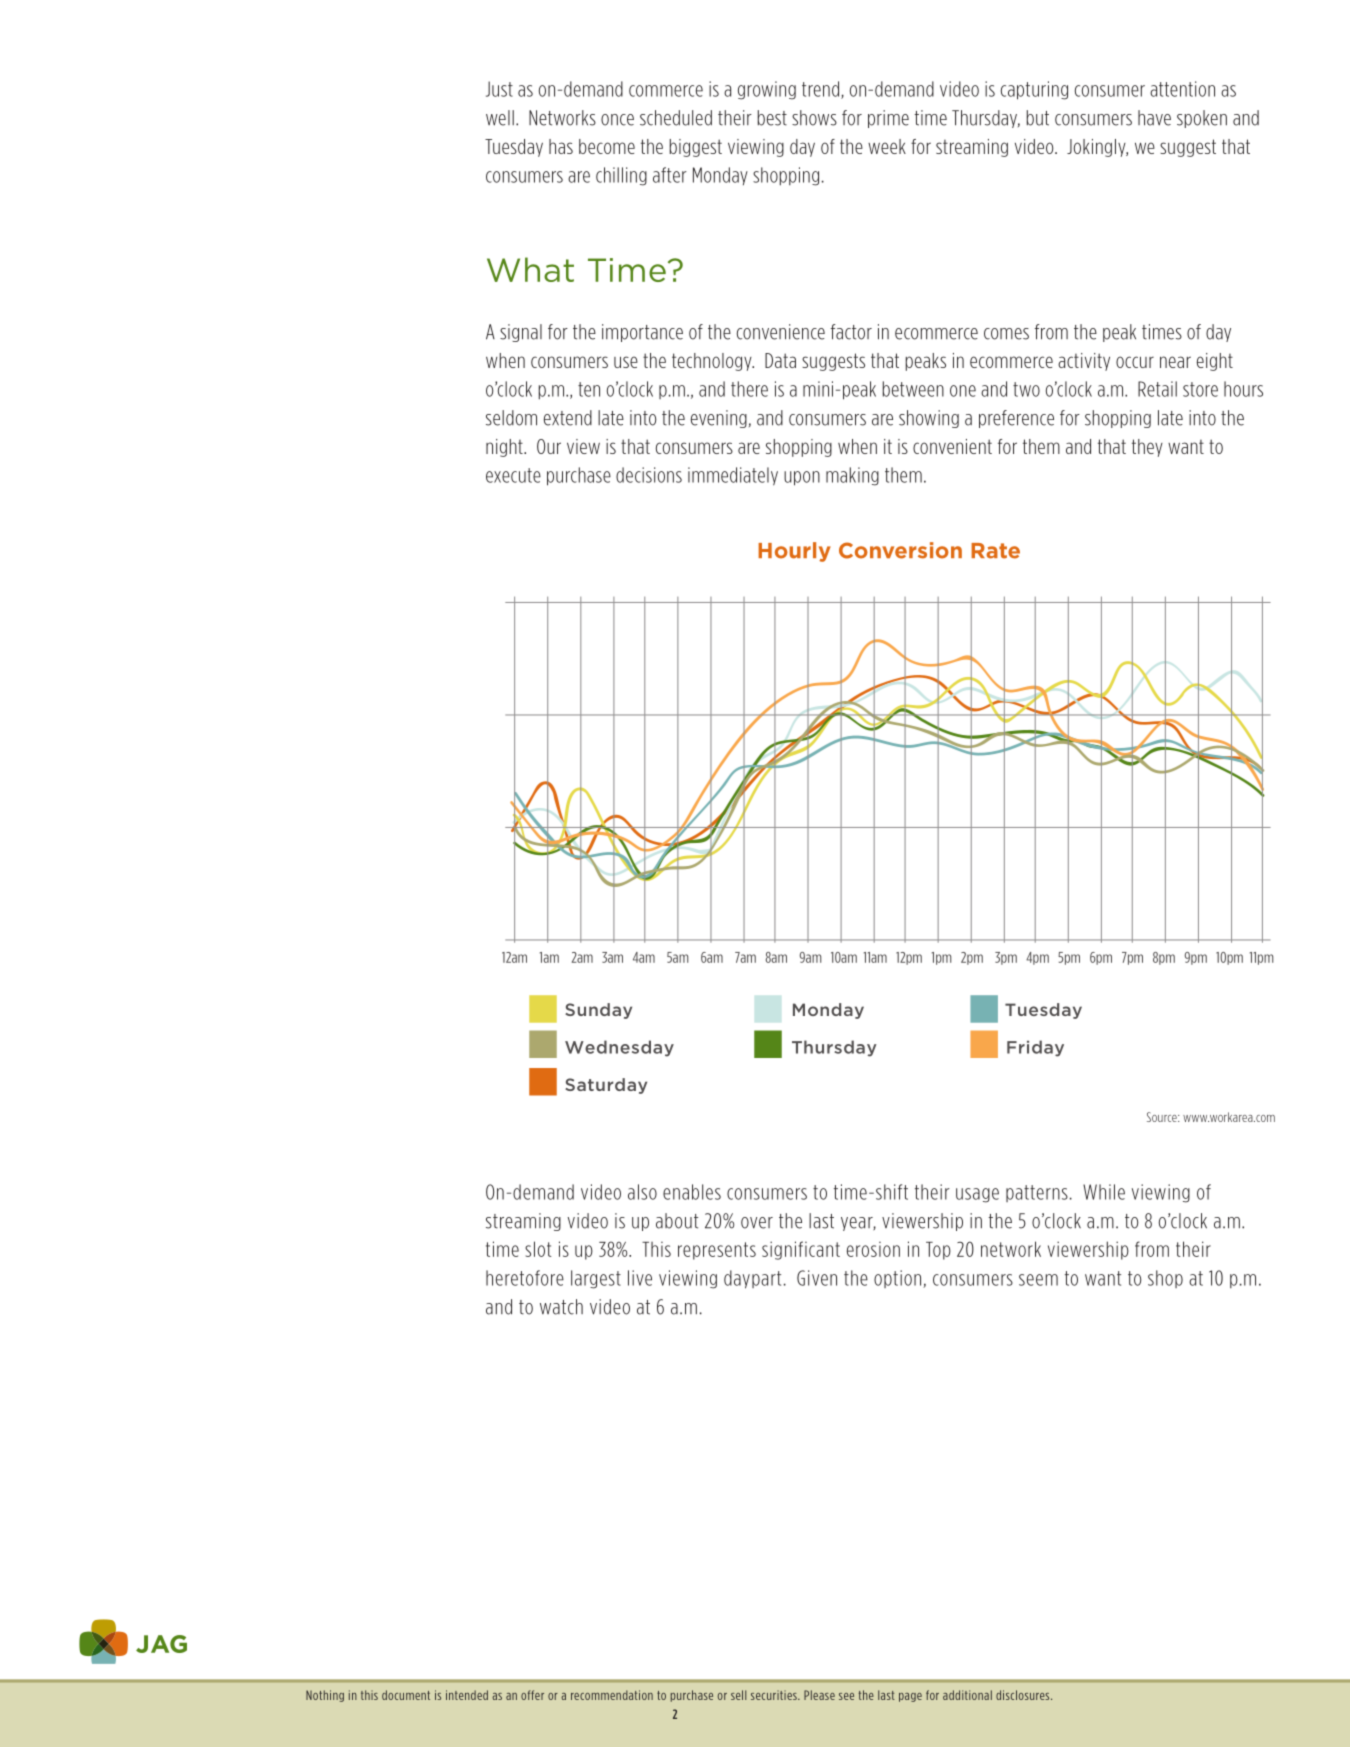 This page has width=1350, height=1747. Describe the element at coordinates (500, 118) in the page. I see `well` at that location.
